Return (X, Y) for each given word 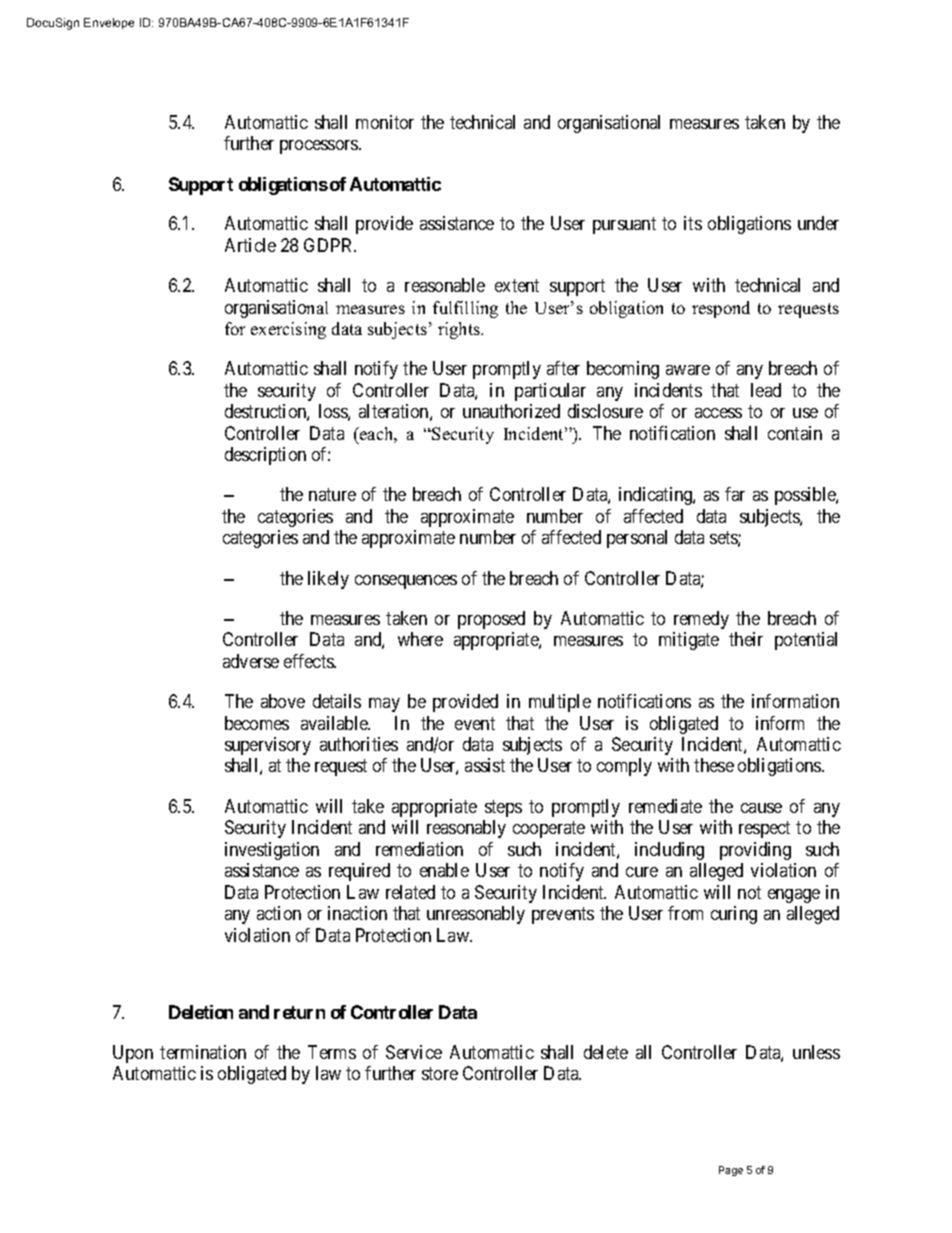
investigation (272, 851)
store (440, 1073)
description (265, 456)
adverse (251, 661)
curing (734, 915)
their (746, 639)
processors (320, 147)
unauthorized (511, 411)
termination (203, 1052)
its (693, 223)
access (718, 413)
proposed (491, 620)
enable (444, 870)
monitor (385, 122)
